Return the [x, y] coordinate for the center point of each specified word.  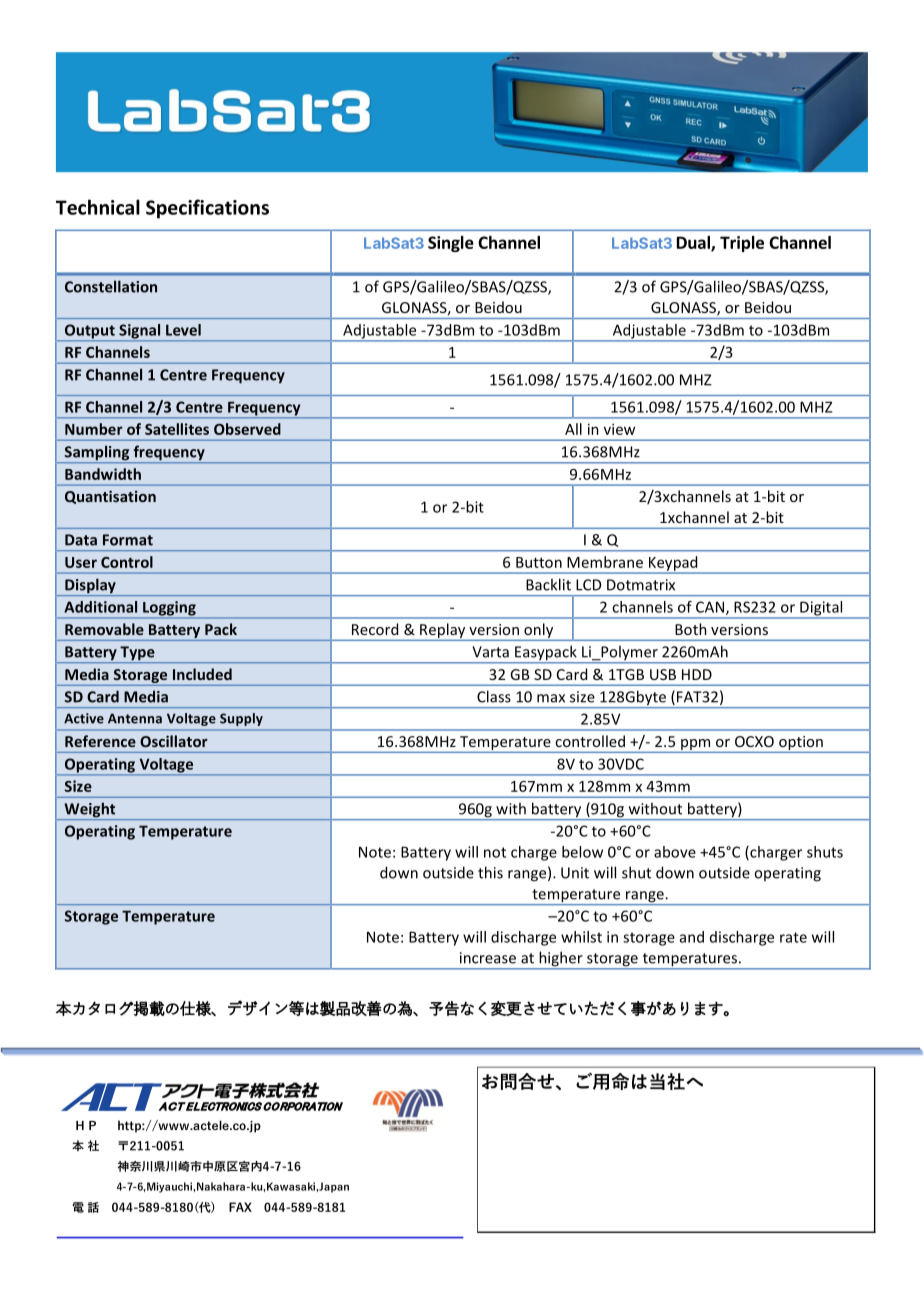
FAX [240, 1207]
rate [793, 937]
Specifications [207, 209]
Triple [742, 244]
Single [451, 244]
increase [488, 958]
